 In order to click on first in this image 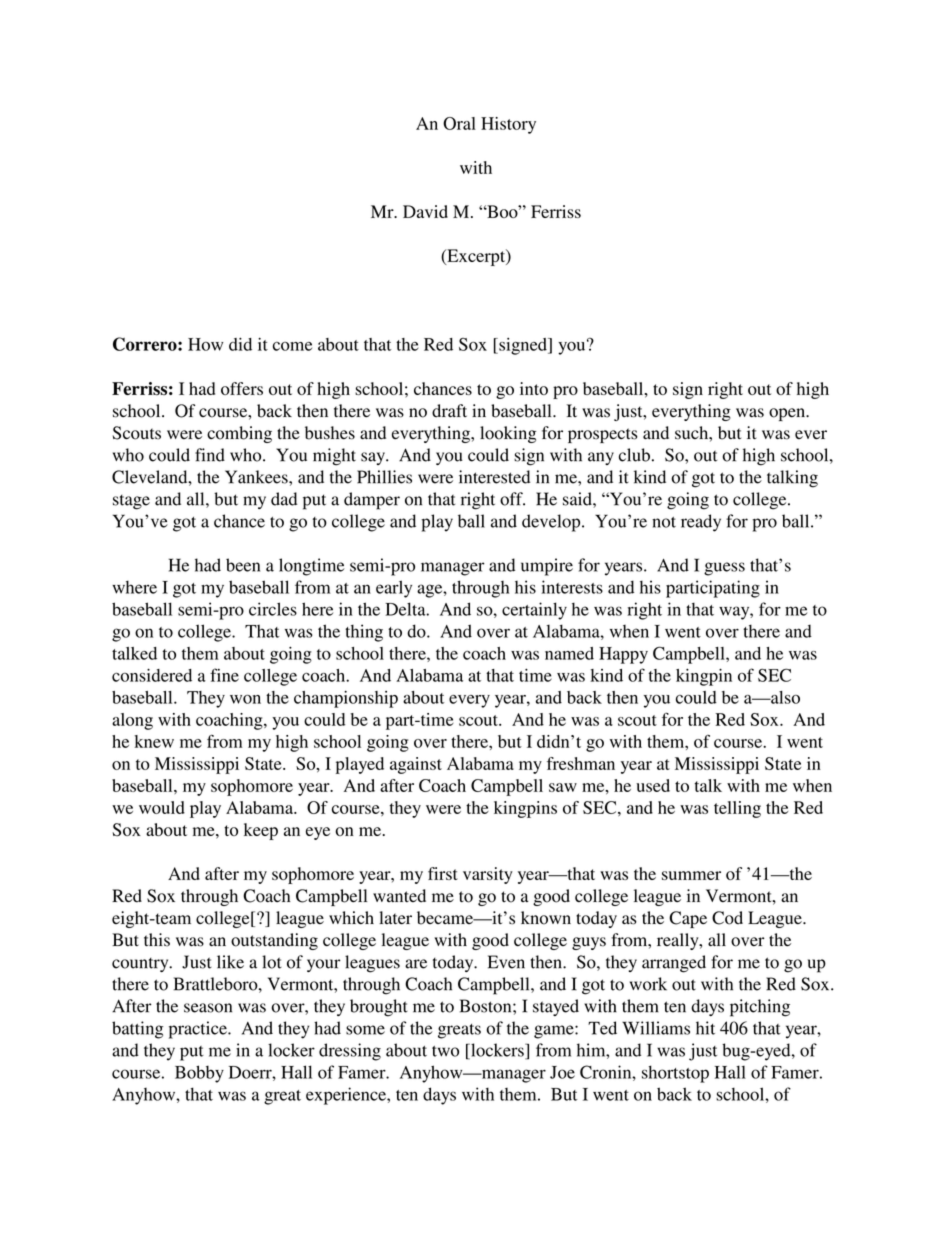, I will do `click(443, 873)`.
